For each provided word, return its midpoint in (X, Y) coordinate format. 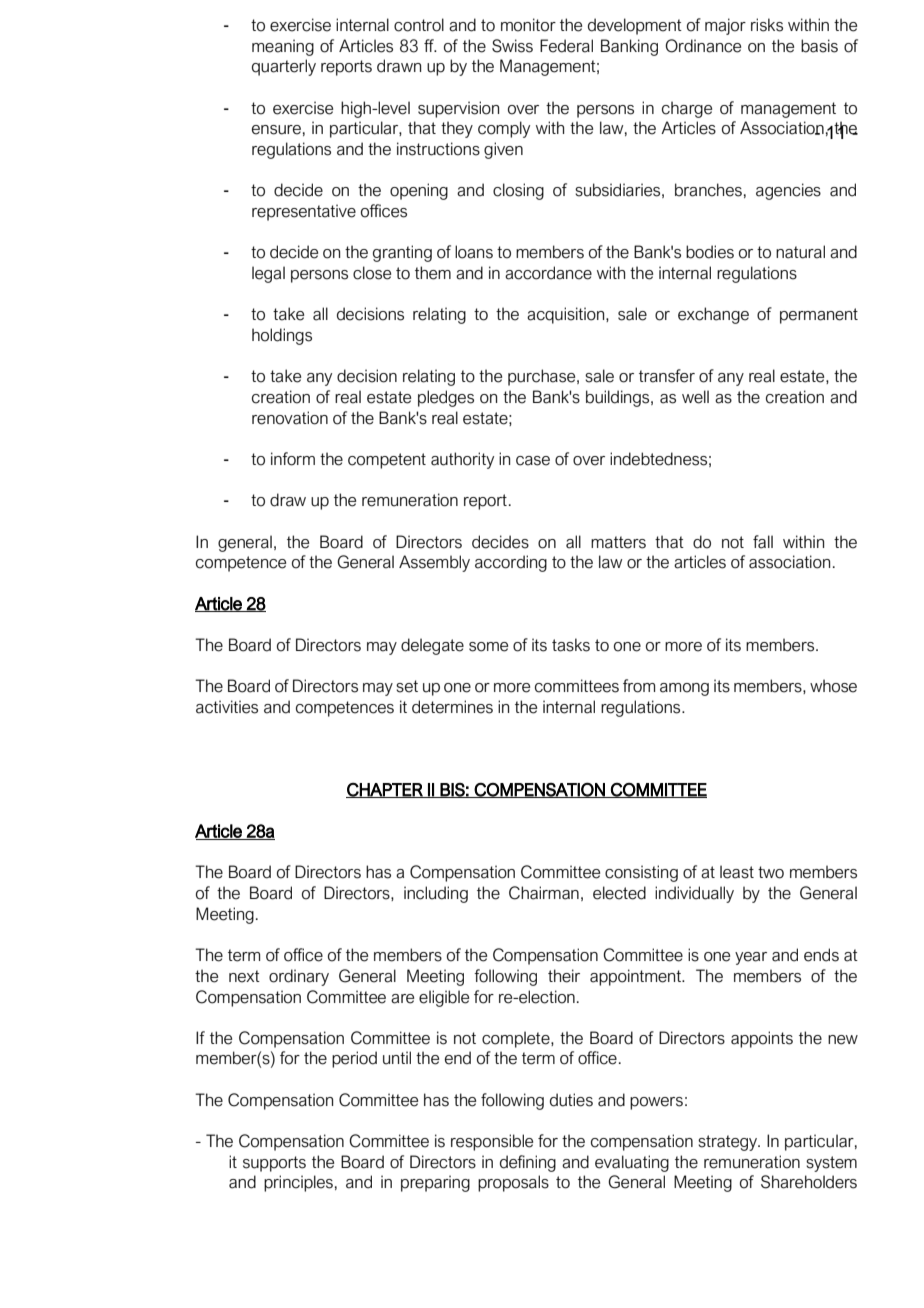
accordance (548, 273)
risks (767, 25)
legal (268, 274)
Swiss (512, 46)
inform (293, 459)
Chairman (544, 893)
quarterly (284, 67)
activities (227, 707)
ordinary (299, 977)
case (533, 461)
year (751, 958)
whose (833, 686)
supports (274, 1164)
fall (763, 542)
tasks (571, 645)
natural (800, 252)
